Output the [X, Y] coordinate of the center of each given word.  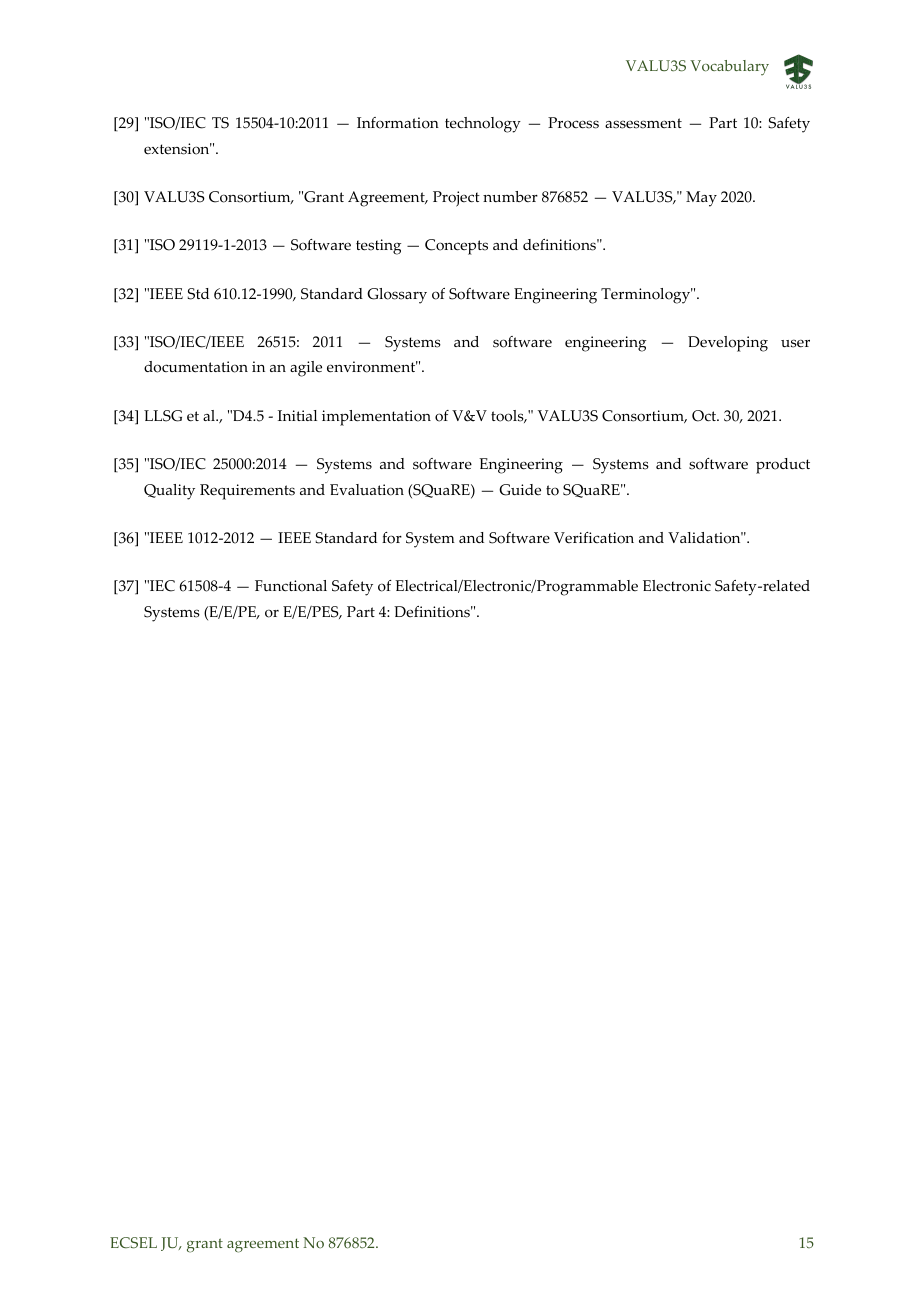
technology [483, 125]
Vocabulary [729, 68]
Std [198, 294]
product [783, 466]
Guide [520, 490]
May [701, 199]
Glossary [397, 296]
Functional [291, 586]
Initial [297, 415]
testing [378, 247]
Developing [728, 344]
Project [456, 199]
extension [178, 149]
